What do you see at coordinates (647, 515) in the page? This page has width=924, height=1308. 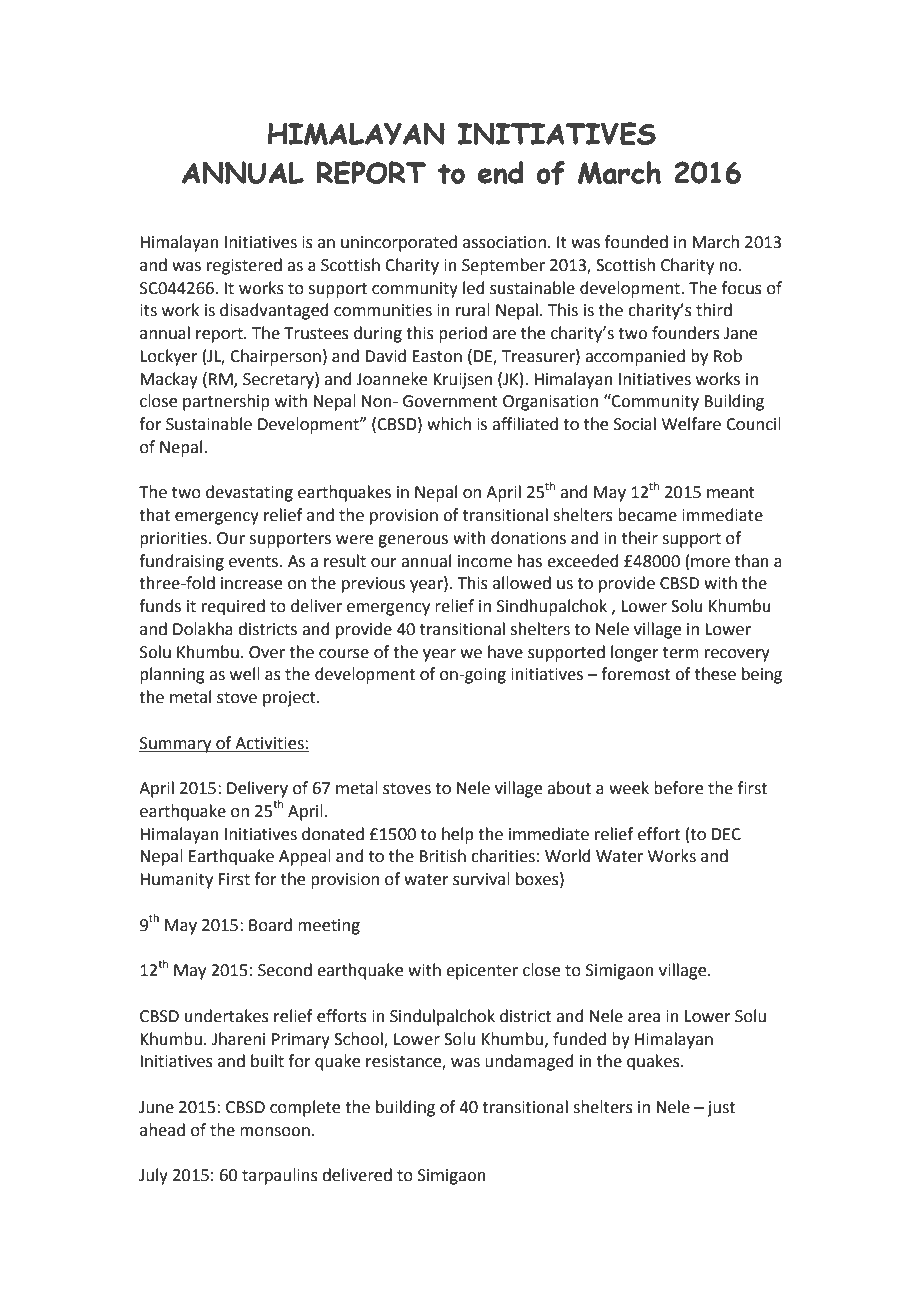 I see `became` at bounding box center [647, 515].
